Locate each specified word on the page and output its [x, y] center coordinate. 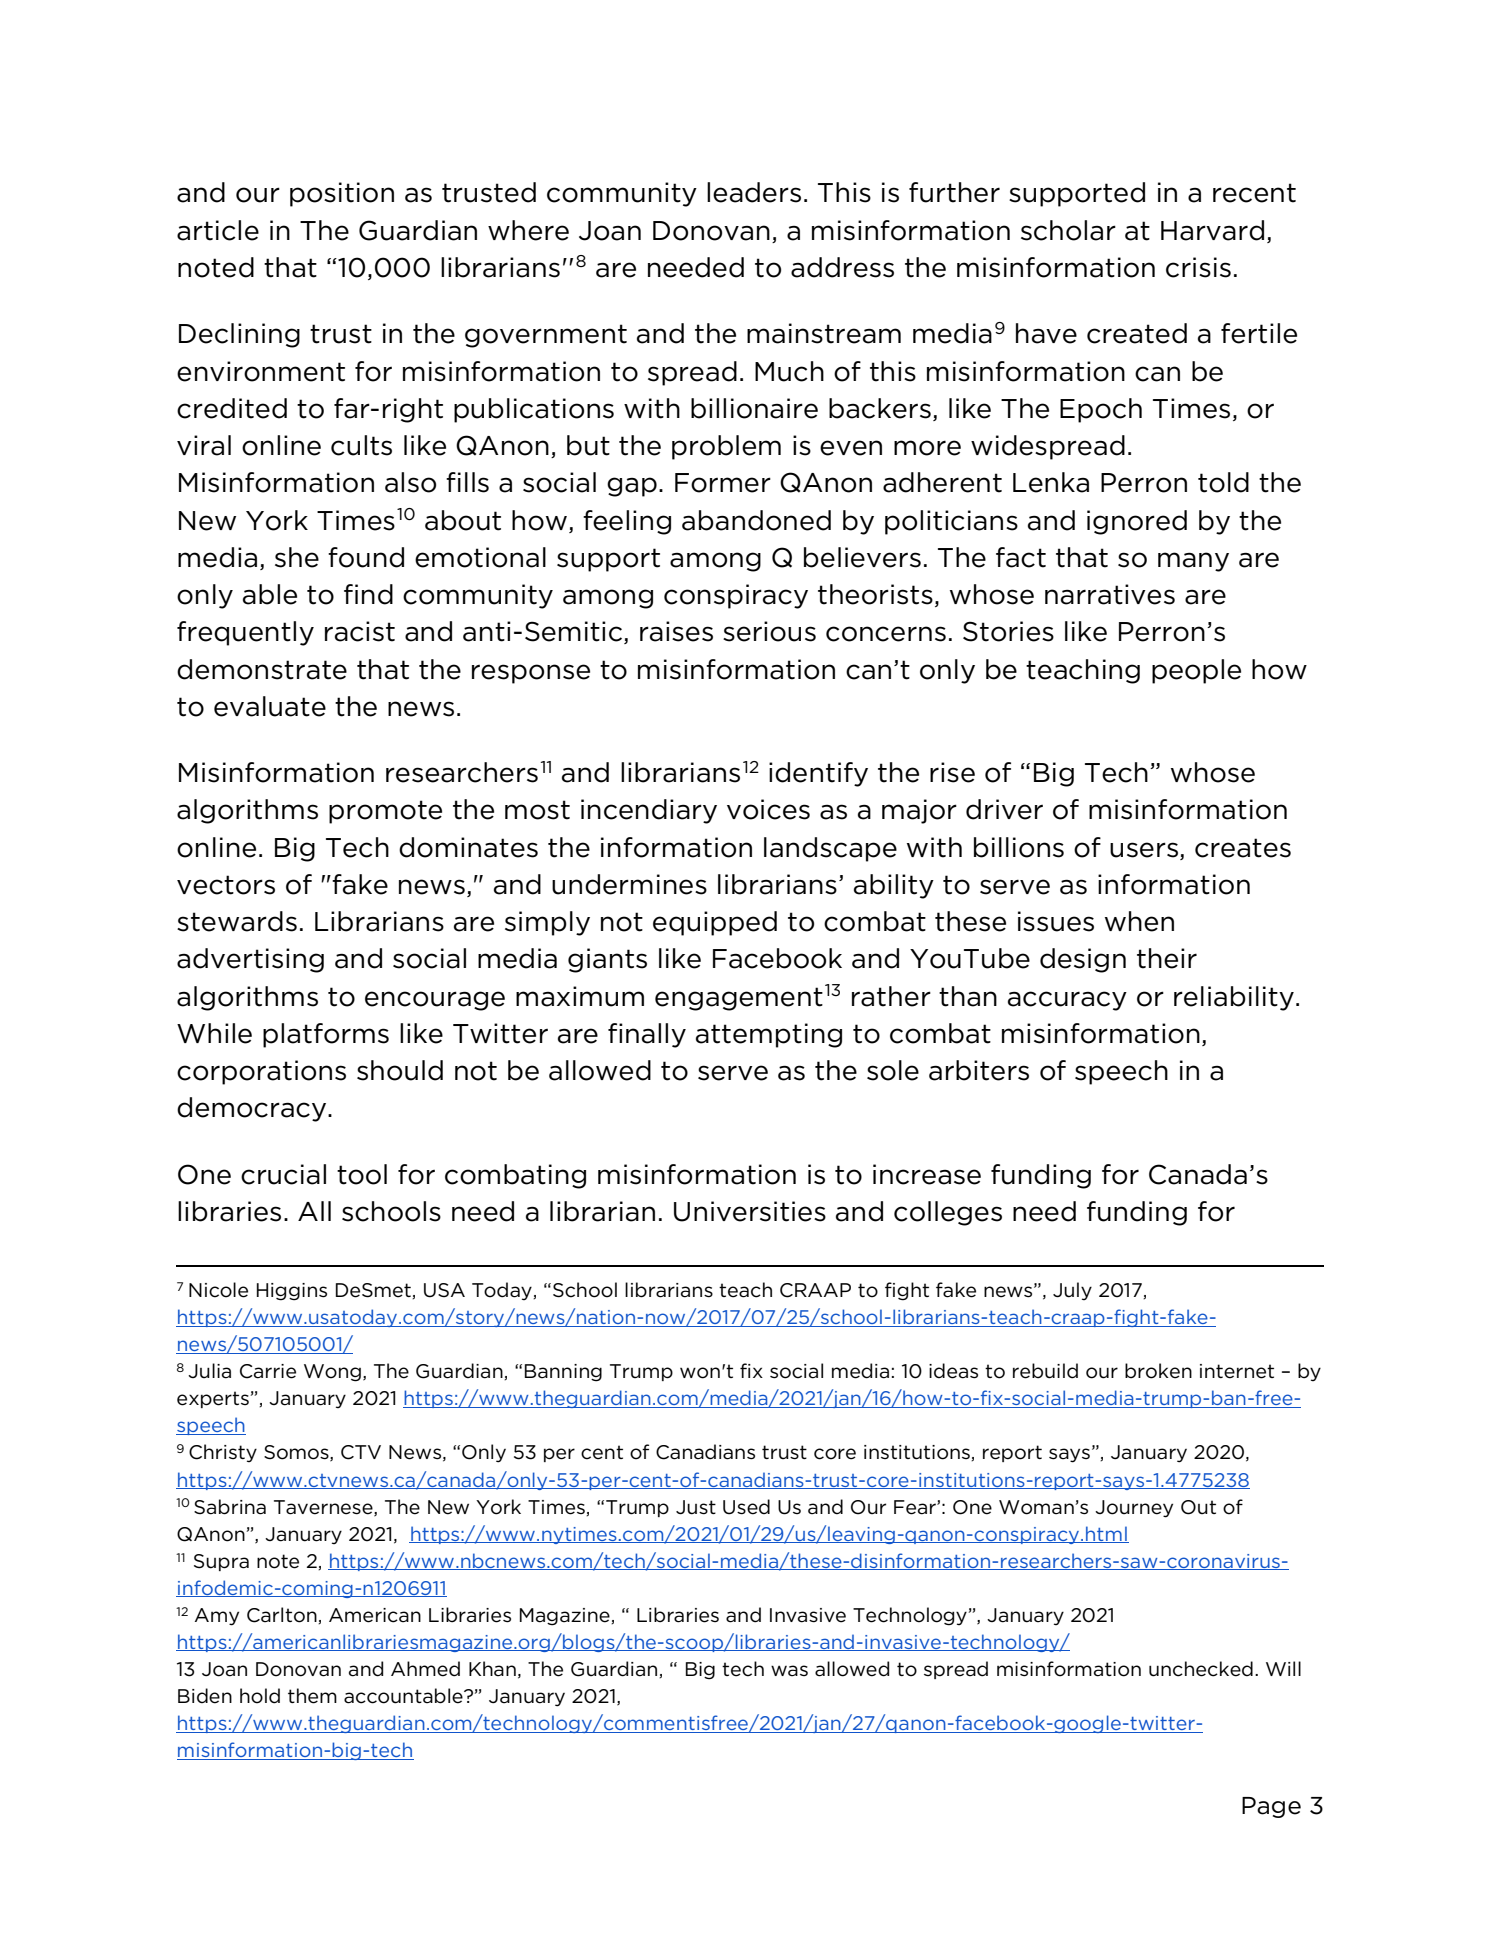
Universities [750, 1211]
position [342, 194]
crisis [1198, 267]
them [312, 1696]
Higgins [292, 1292]
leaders [754, 192]
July [1072, 1291]
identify [818, 774]
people [1196, 671]
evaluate [270, 706]
